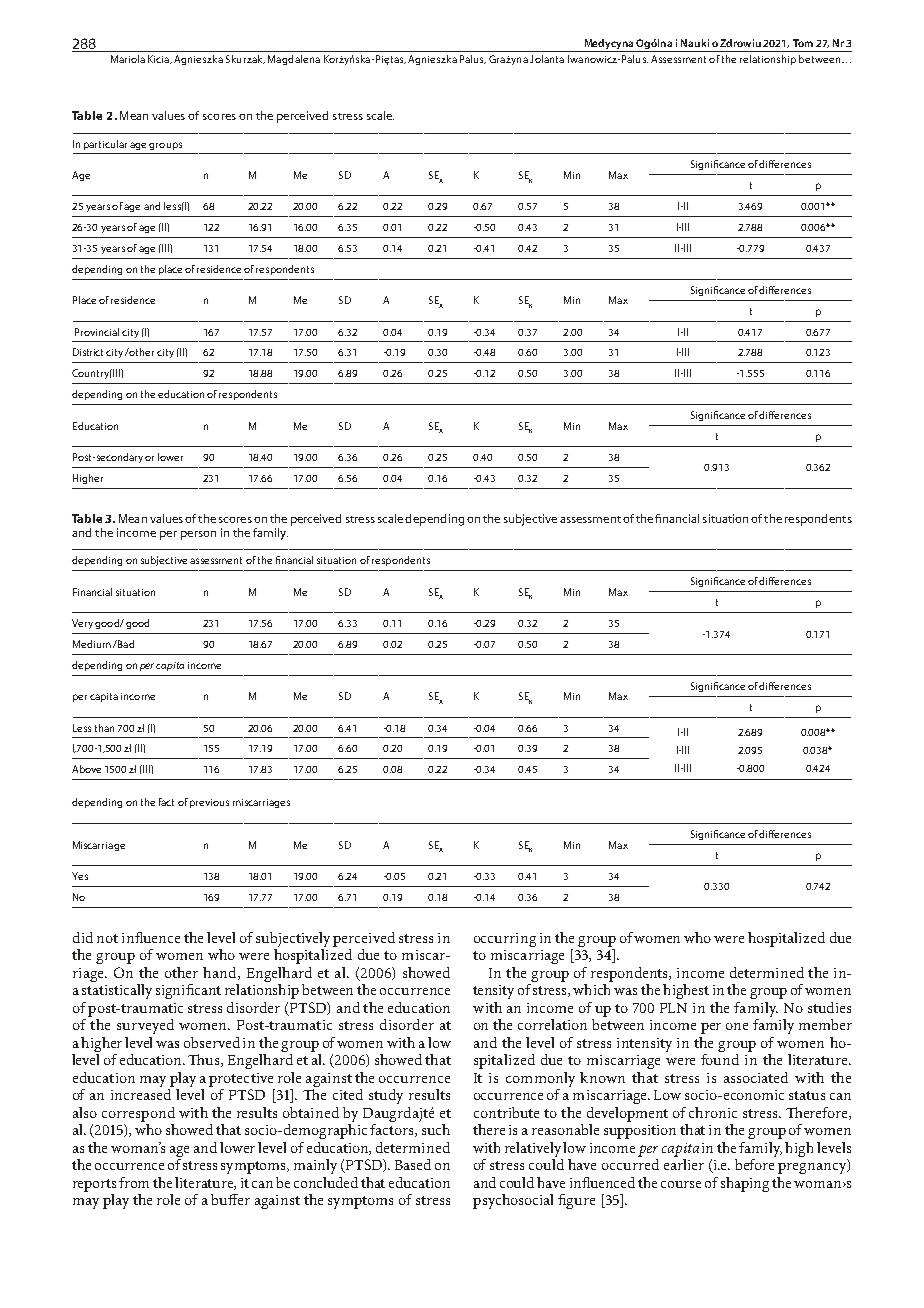 This screenshot has height=1308, width=924. Describe the element at coordinates (755, 1163) in the screenshot. I see `before` at that location.
